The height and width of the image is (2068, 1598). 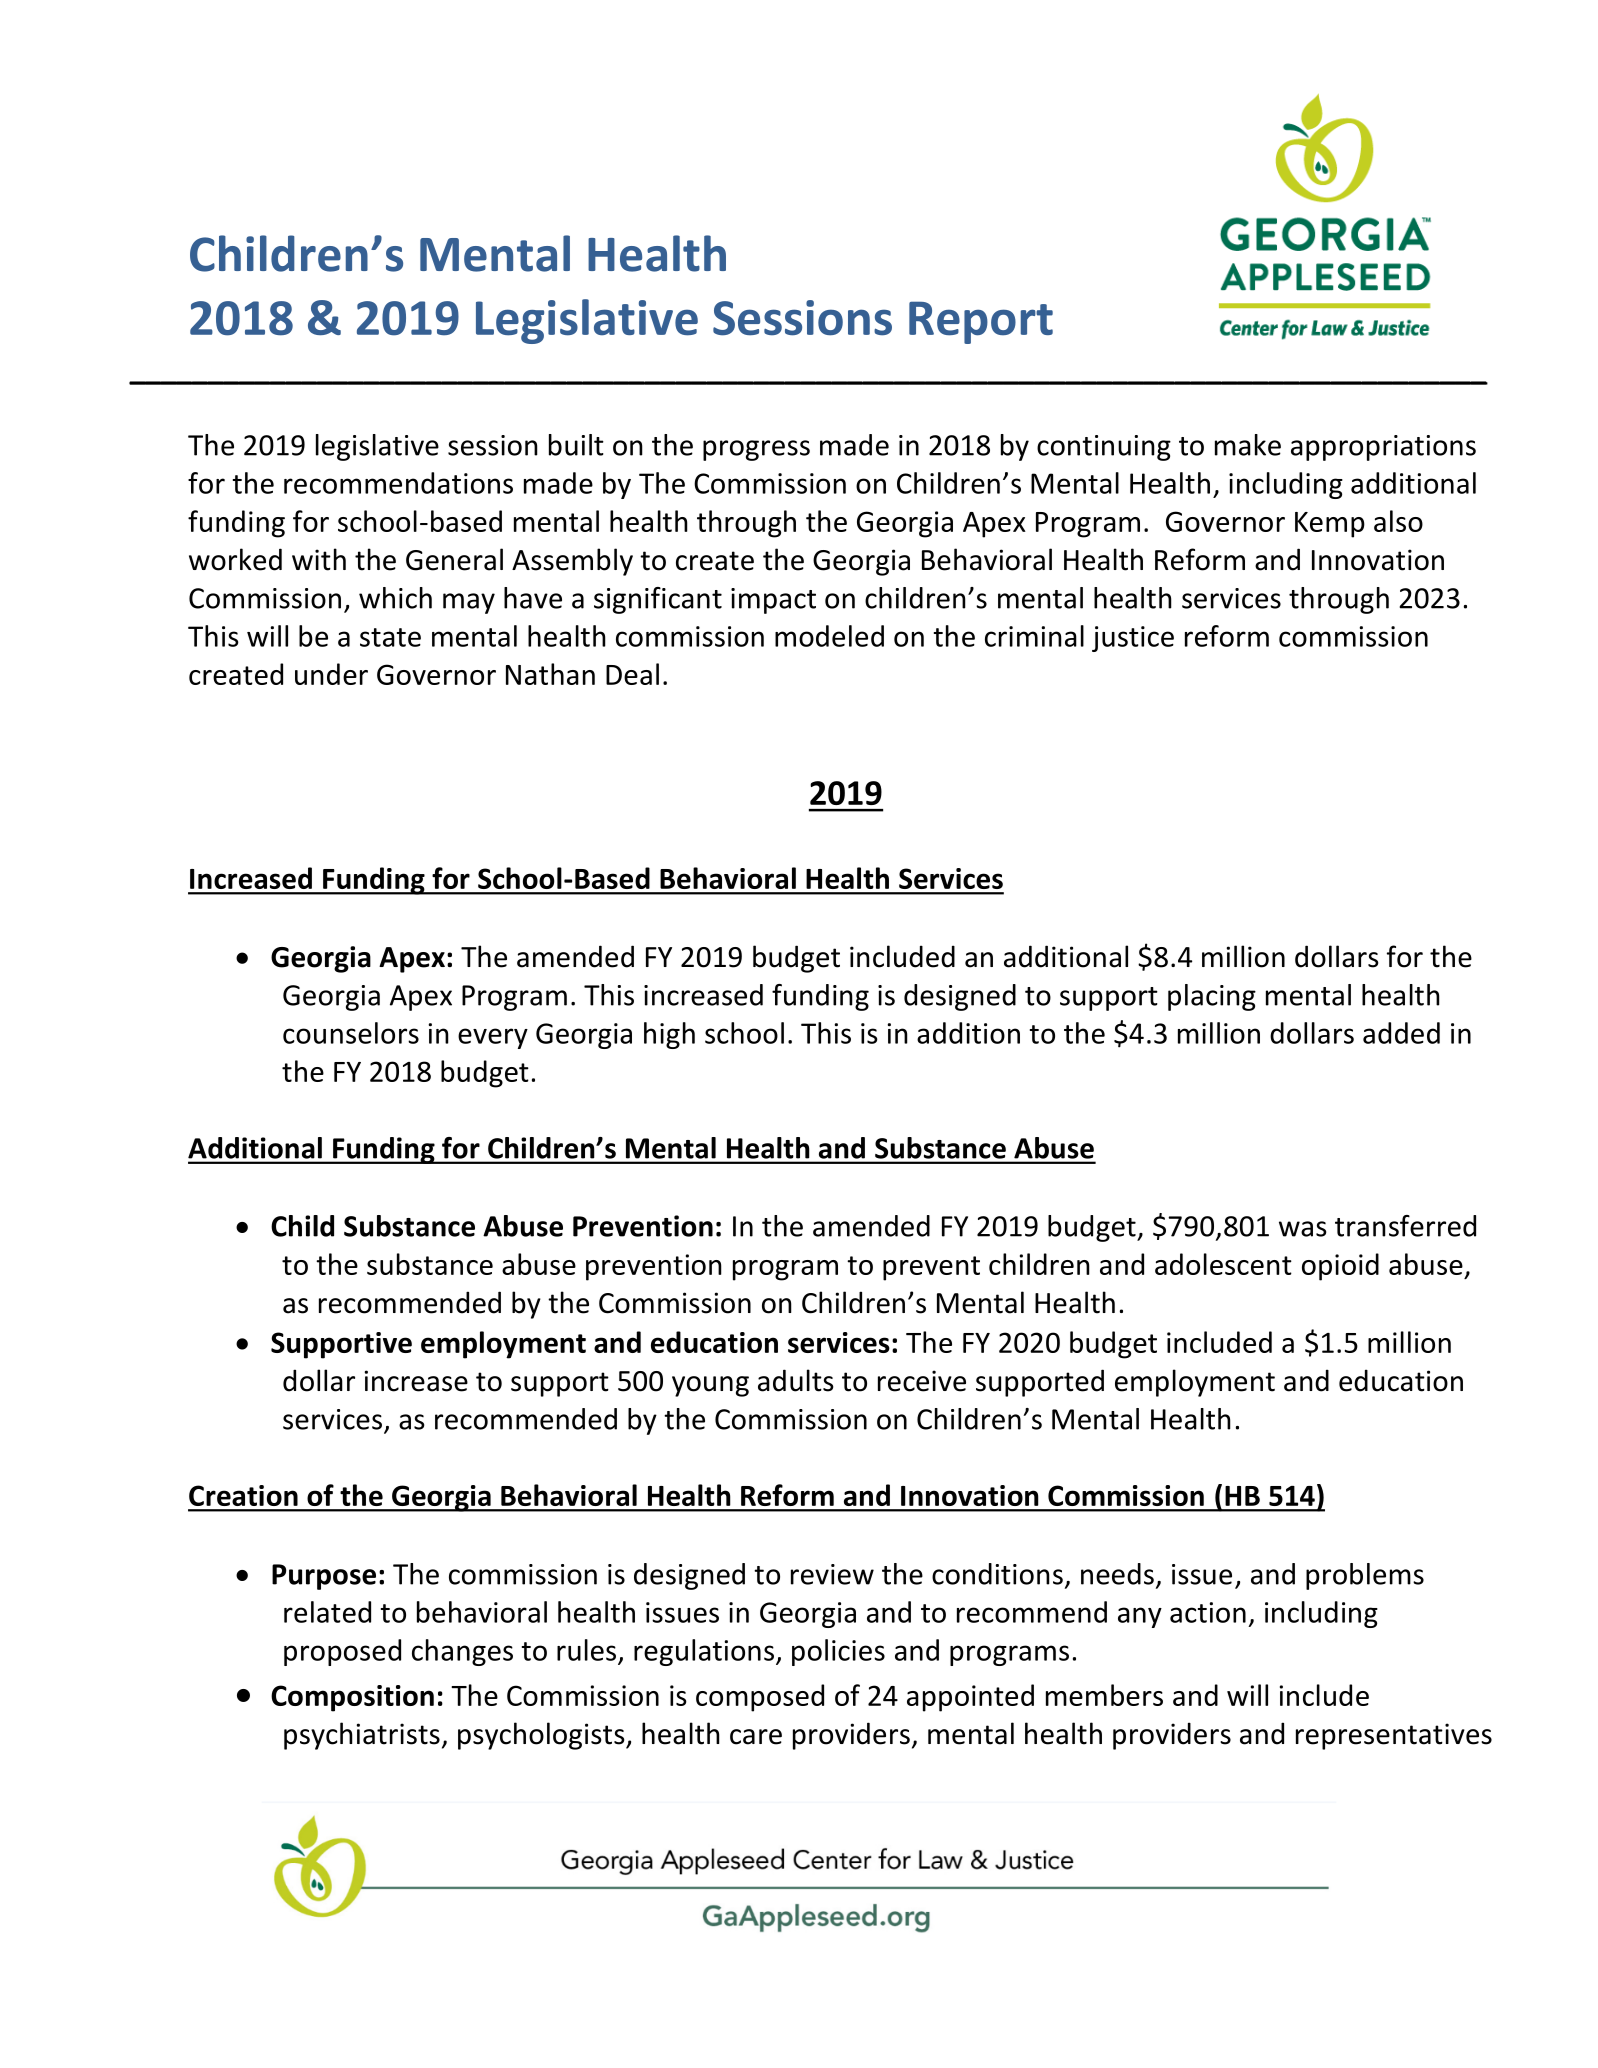 I want to click on representatives, so click(x=1394, y=1736).
